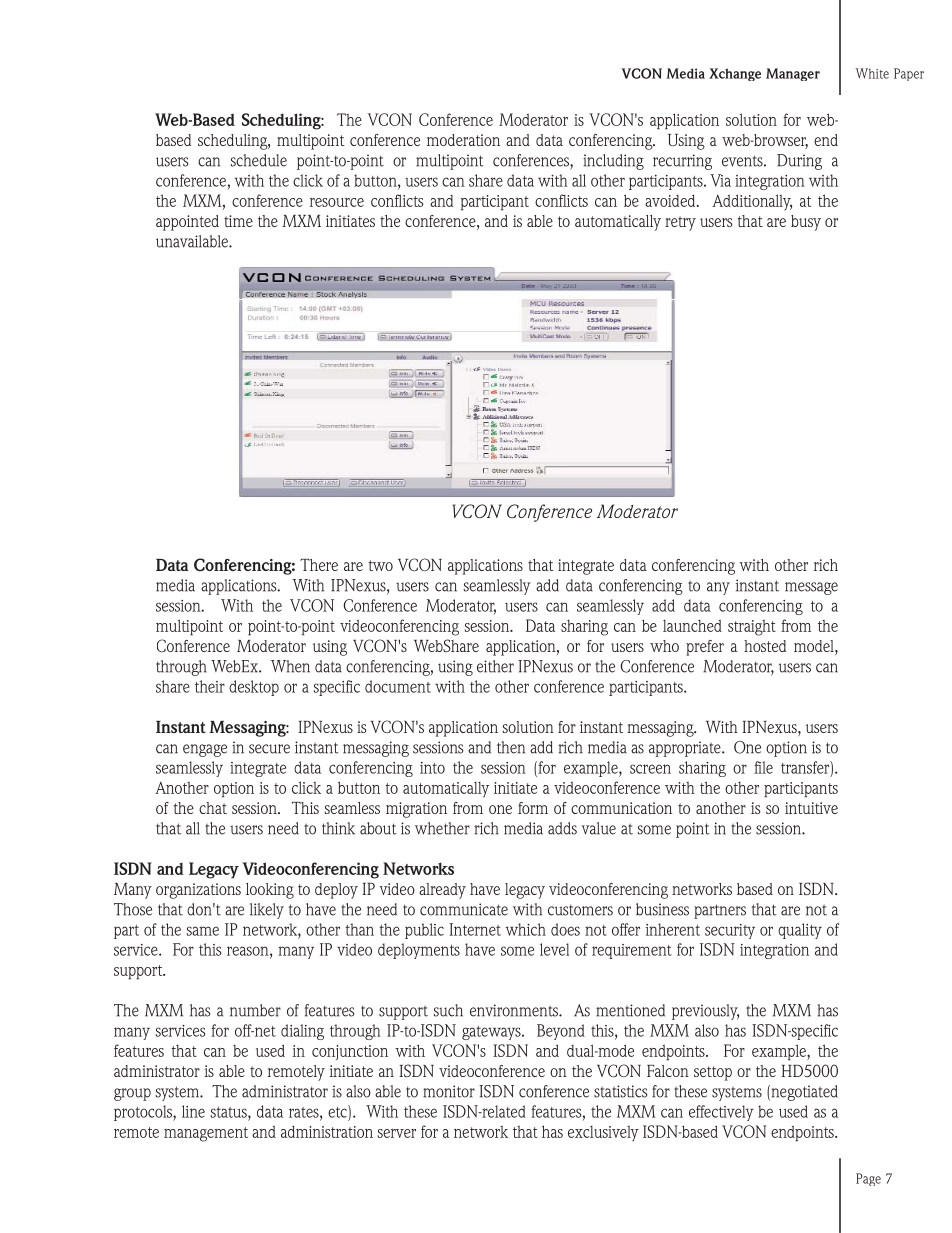 This screenshot has width=952, height=1233. I want to click on their, so click(210, 686).
